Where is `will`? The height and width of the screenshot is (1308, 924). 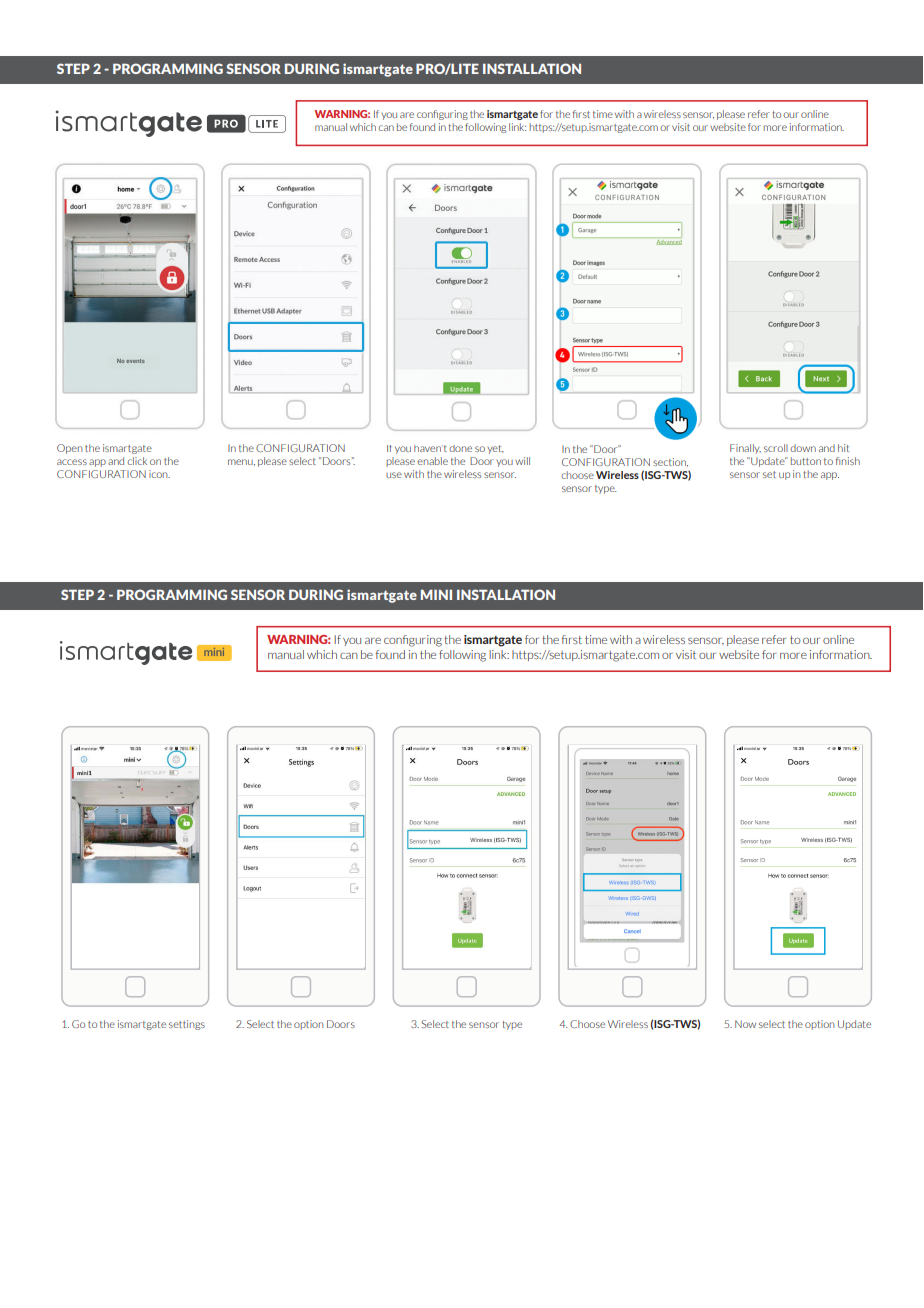 will is located at coordinates (522, 461).
